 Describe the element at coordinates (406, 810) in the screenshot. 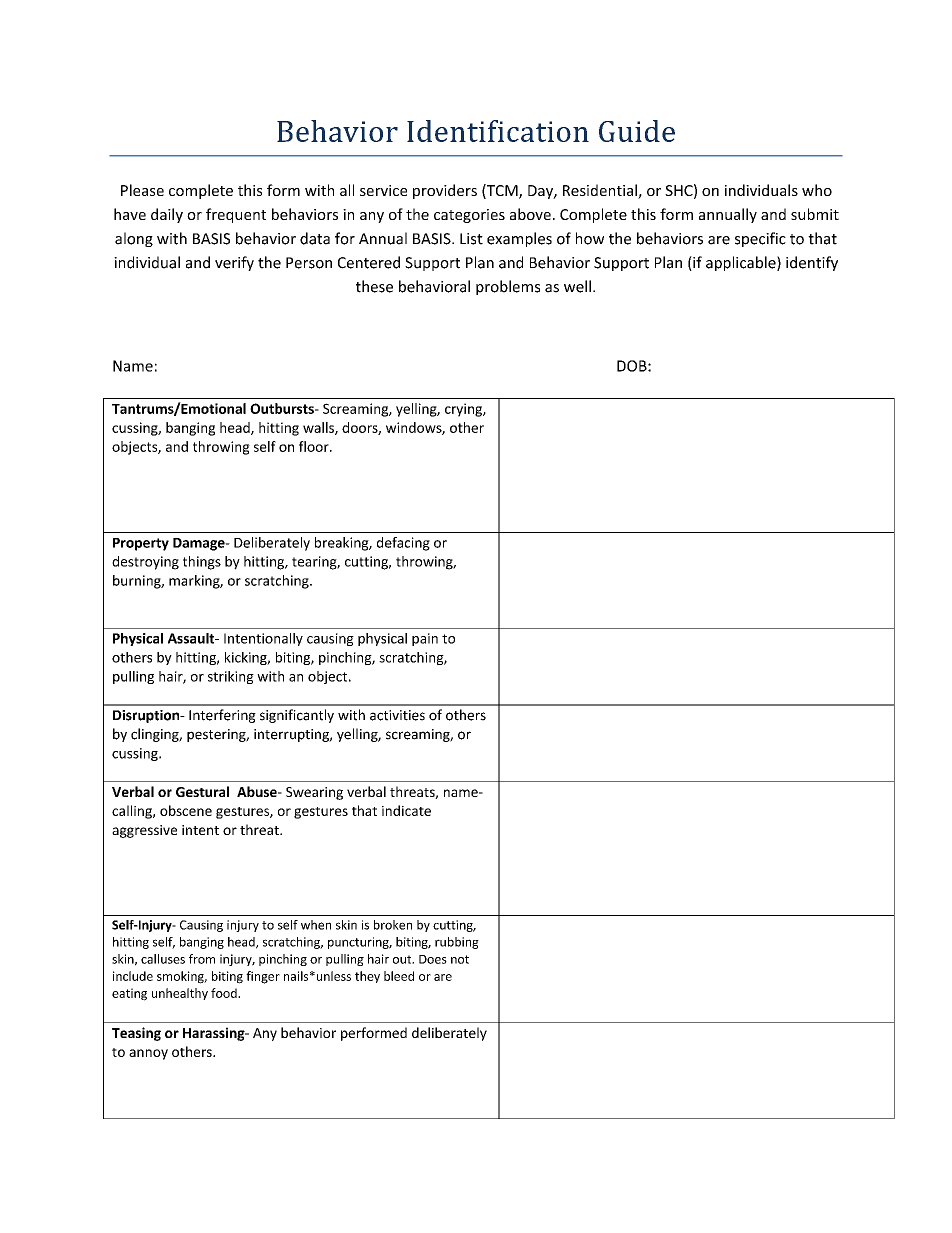

I see `indicate` at that location.
